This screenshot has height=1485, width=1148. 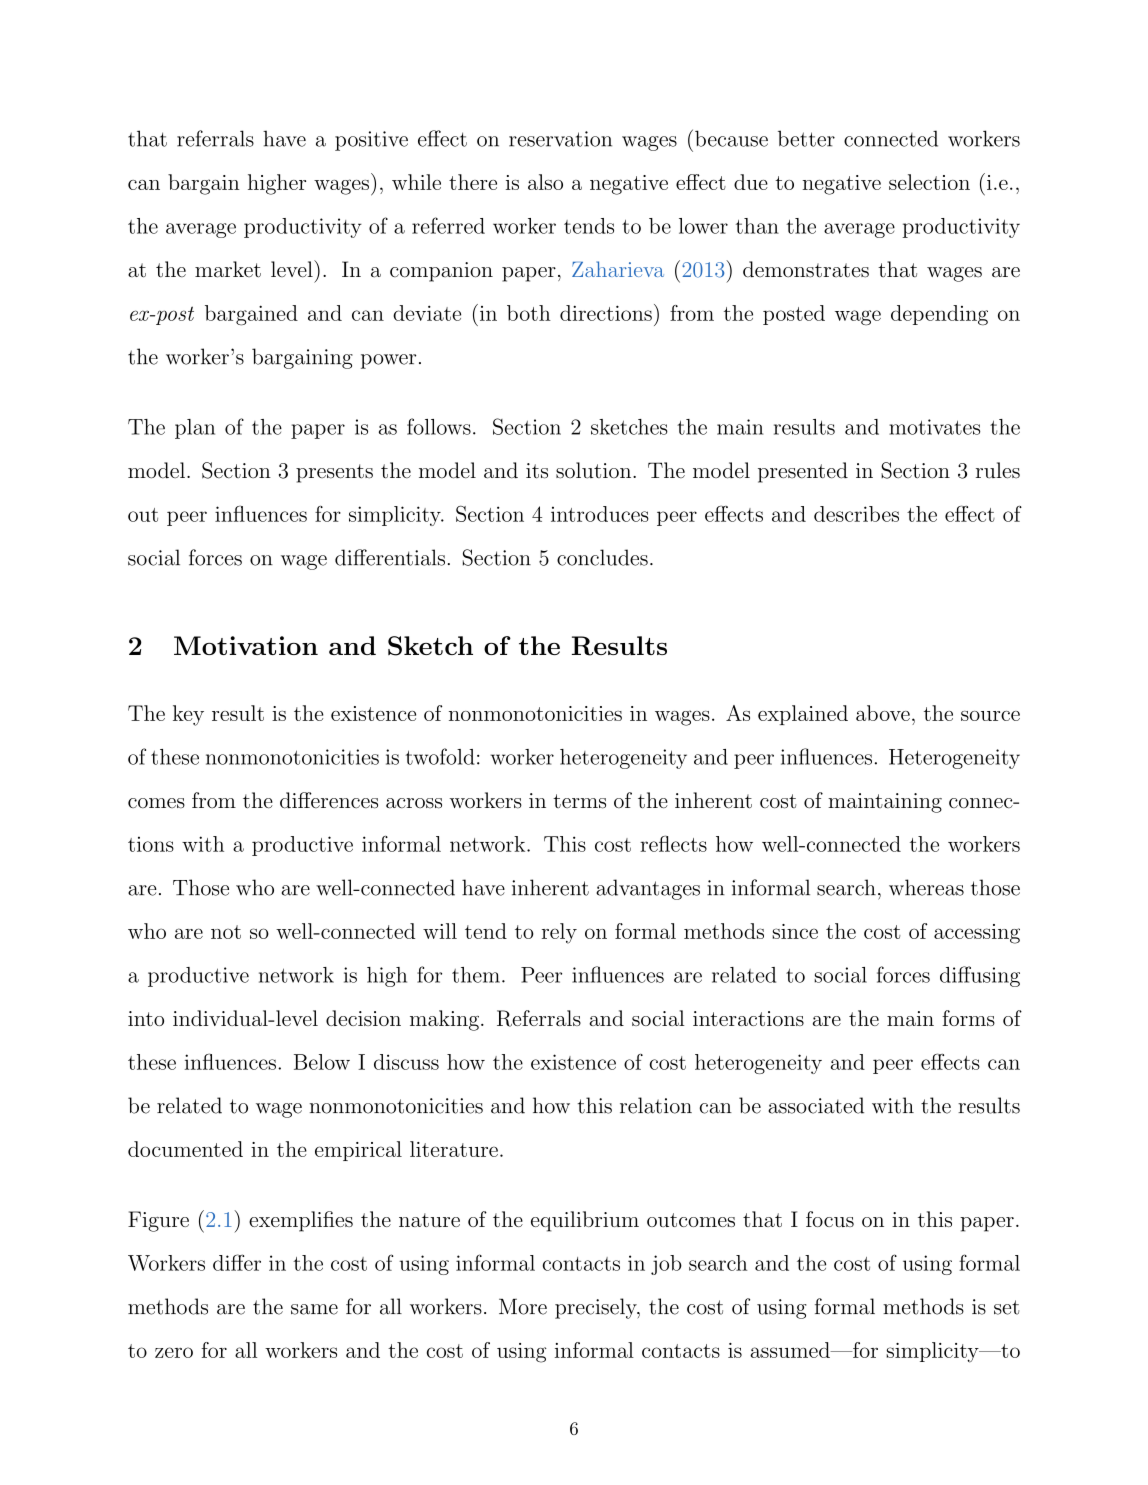 What do you see at coordinates (545, 182) in the screenshot?
I see `also` at bounding box center [545, 182].
